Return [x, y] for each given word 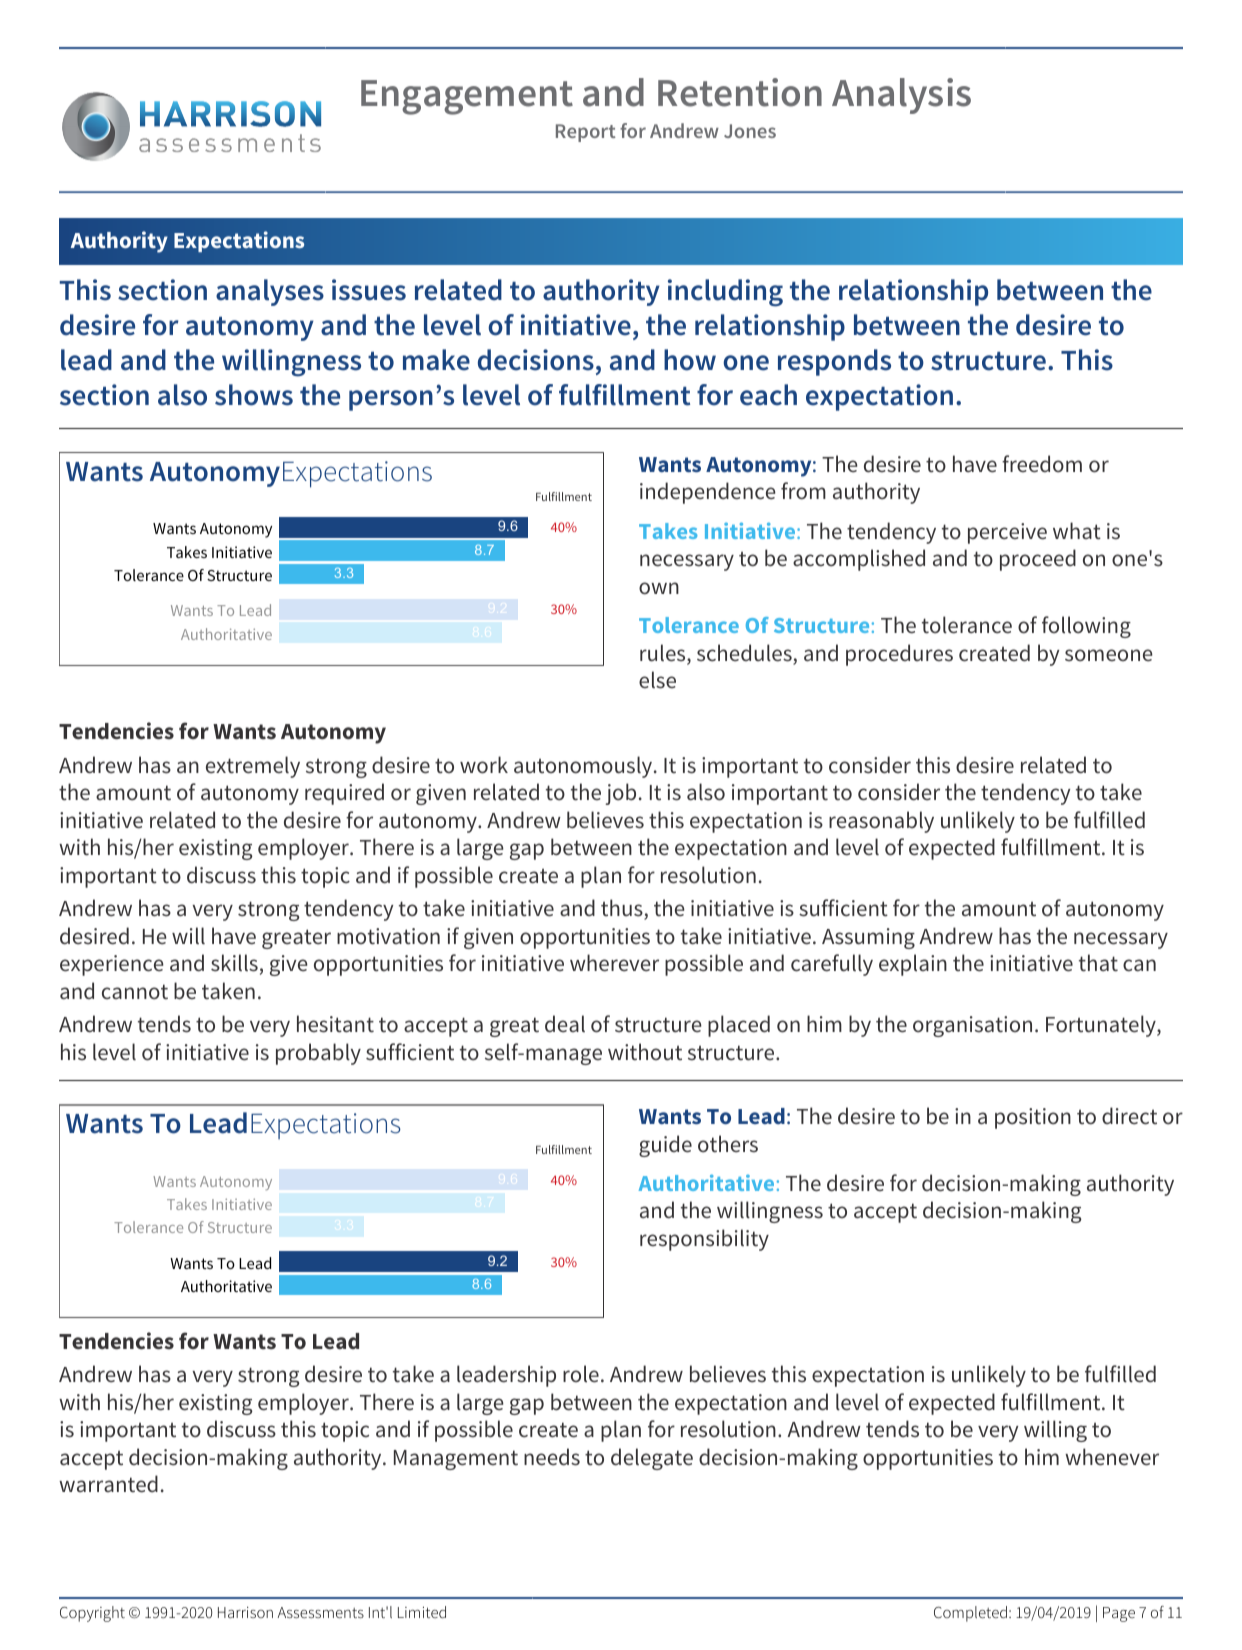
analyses [270, 292]
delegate [652, 1459]
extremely [253, 767]
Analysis [901, 96]
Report [586, 133]
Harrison [245, 1612]
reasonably [881, 822]
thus [623, 909]
